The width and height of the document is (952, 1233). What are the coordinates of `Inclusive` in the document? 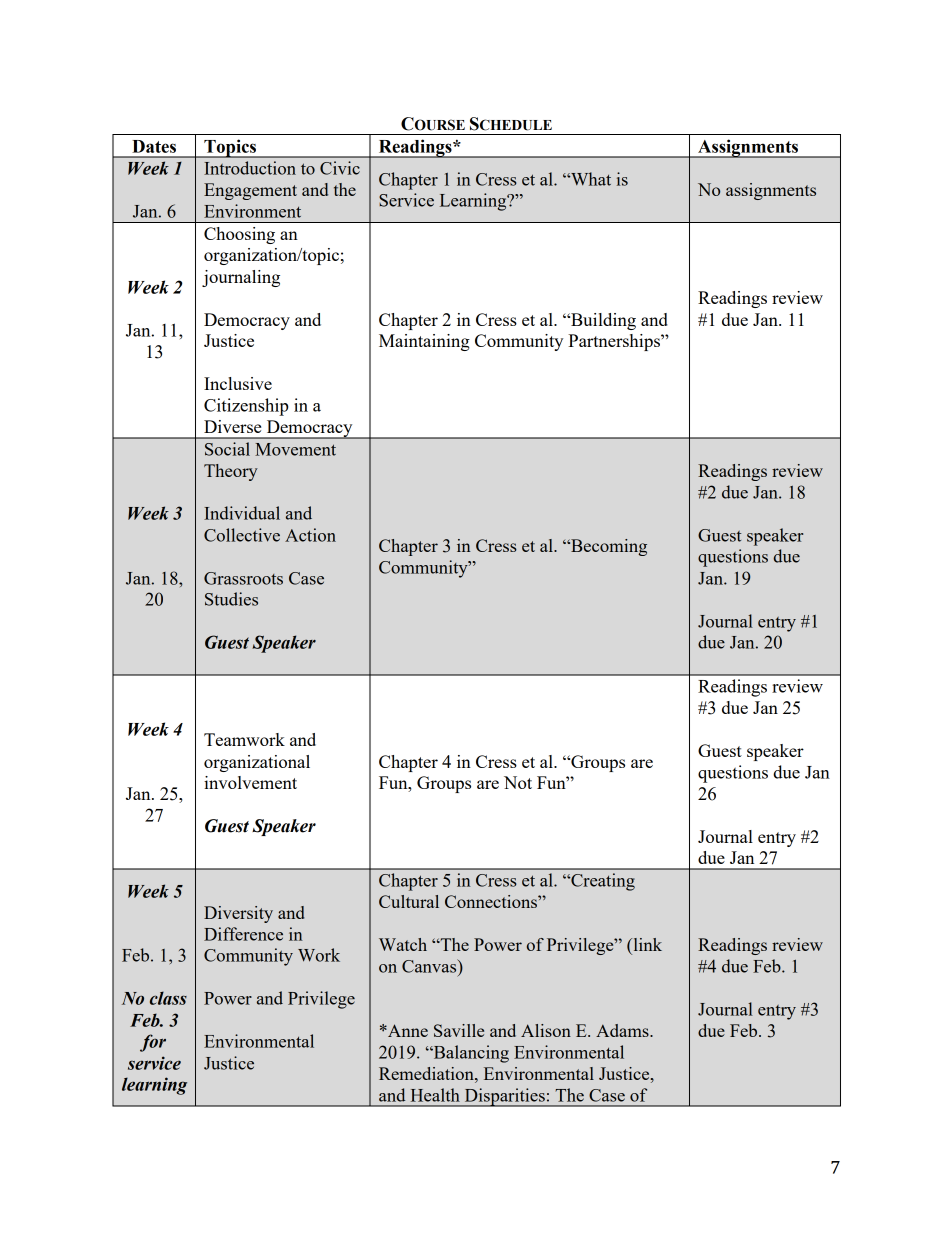 It's located at (238, 383).
